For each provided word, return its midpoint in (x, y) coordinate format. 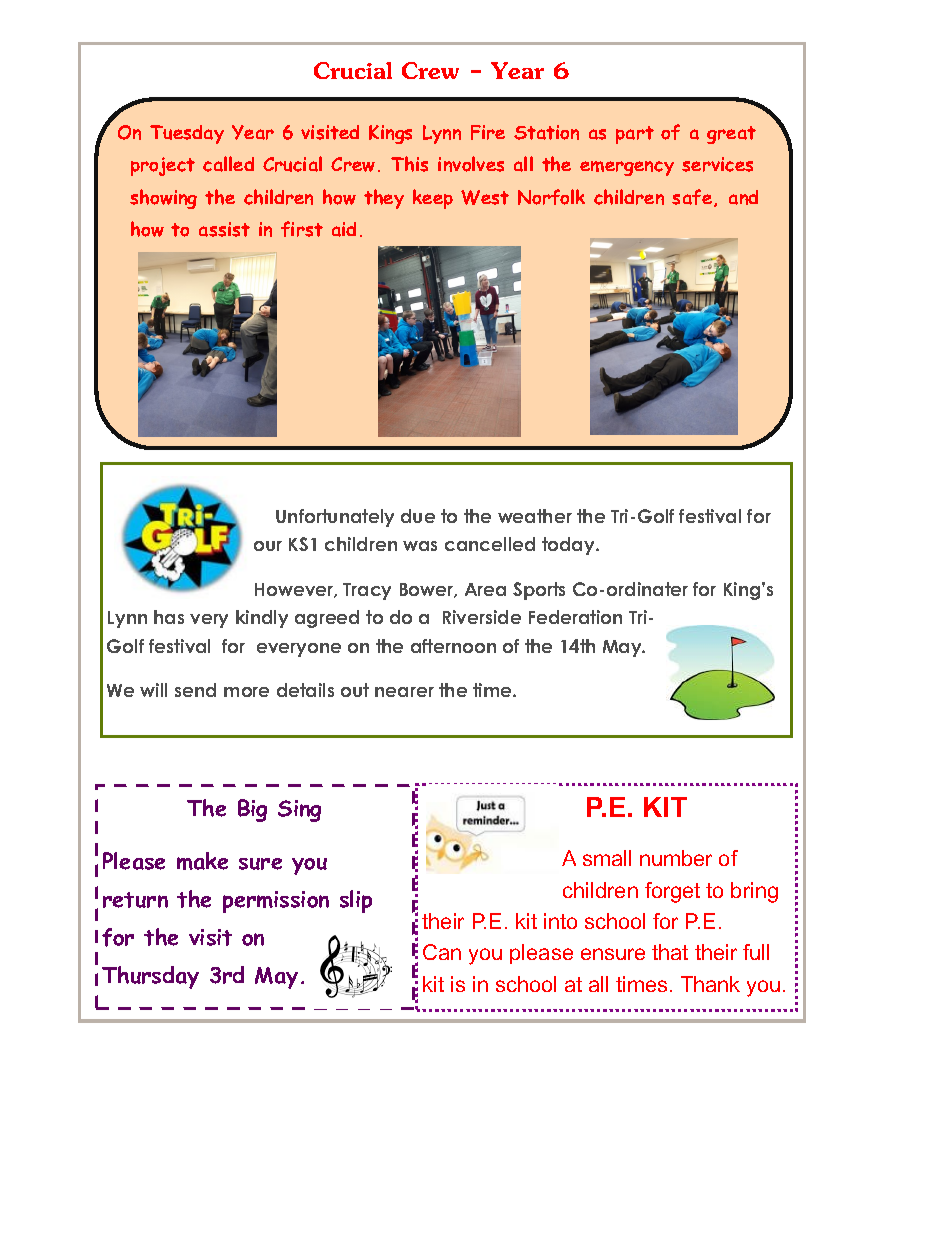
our (268, 546)
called (228, 164)
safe (692, 197)
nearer (404, 692)
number (676, 858)
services (717, 164)
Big (252, 810)
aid (344, 229)
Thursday (150, 977)
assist (224, 229)
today (569, 546)
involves (471, 164)
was (420, 546)
